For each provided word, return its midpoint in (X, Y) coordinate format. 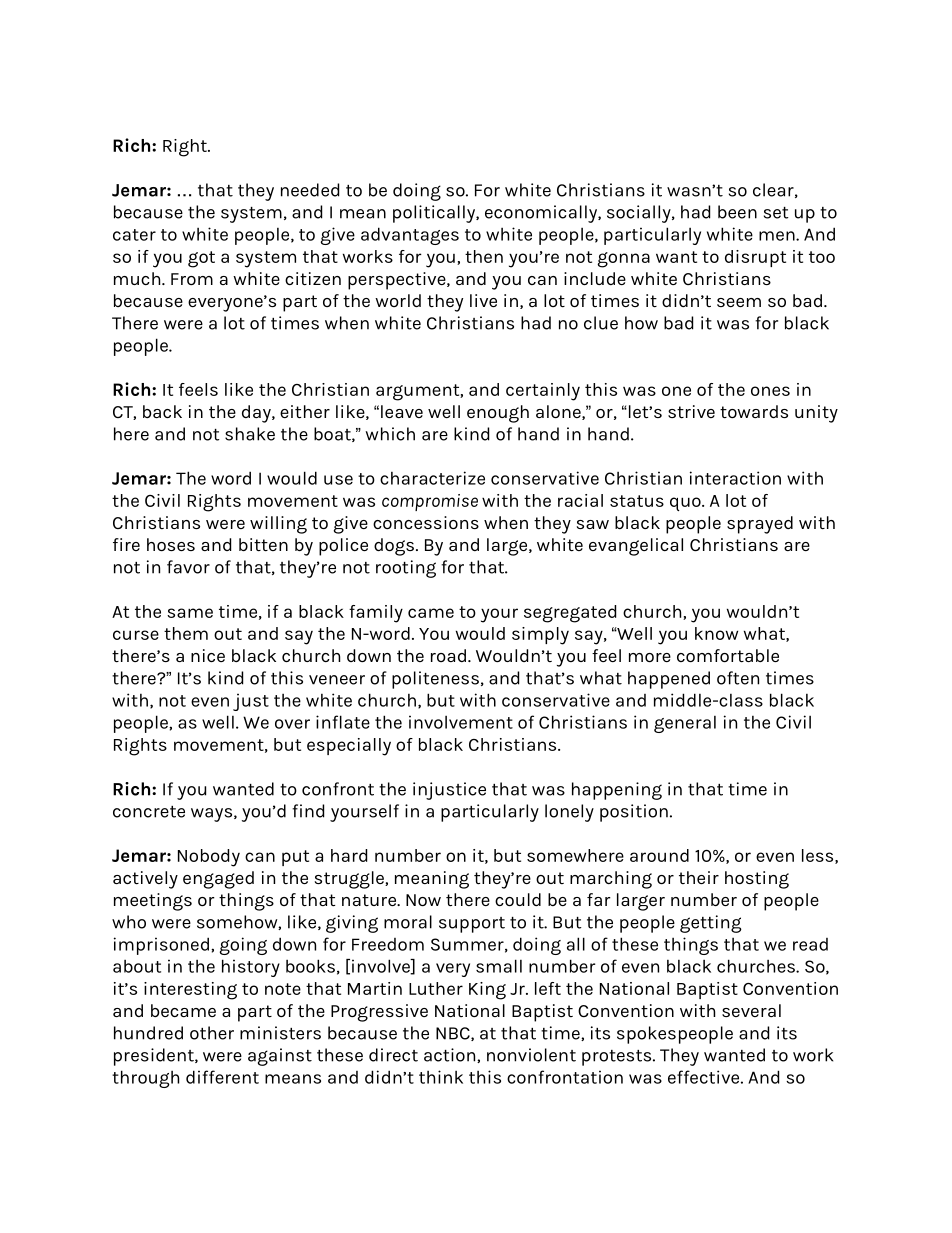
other (212, 1033)
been (737, 212)
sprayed (760, 525)
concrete (149, 812)
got (201, 259)
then (484, 256)
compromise (430, 502)
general (685, 724)
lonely (569, 813)
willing (278, 525)
